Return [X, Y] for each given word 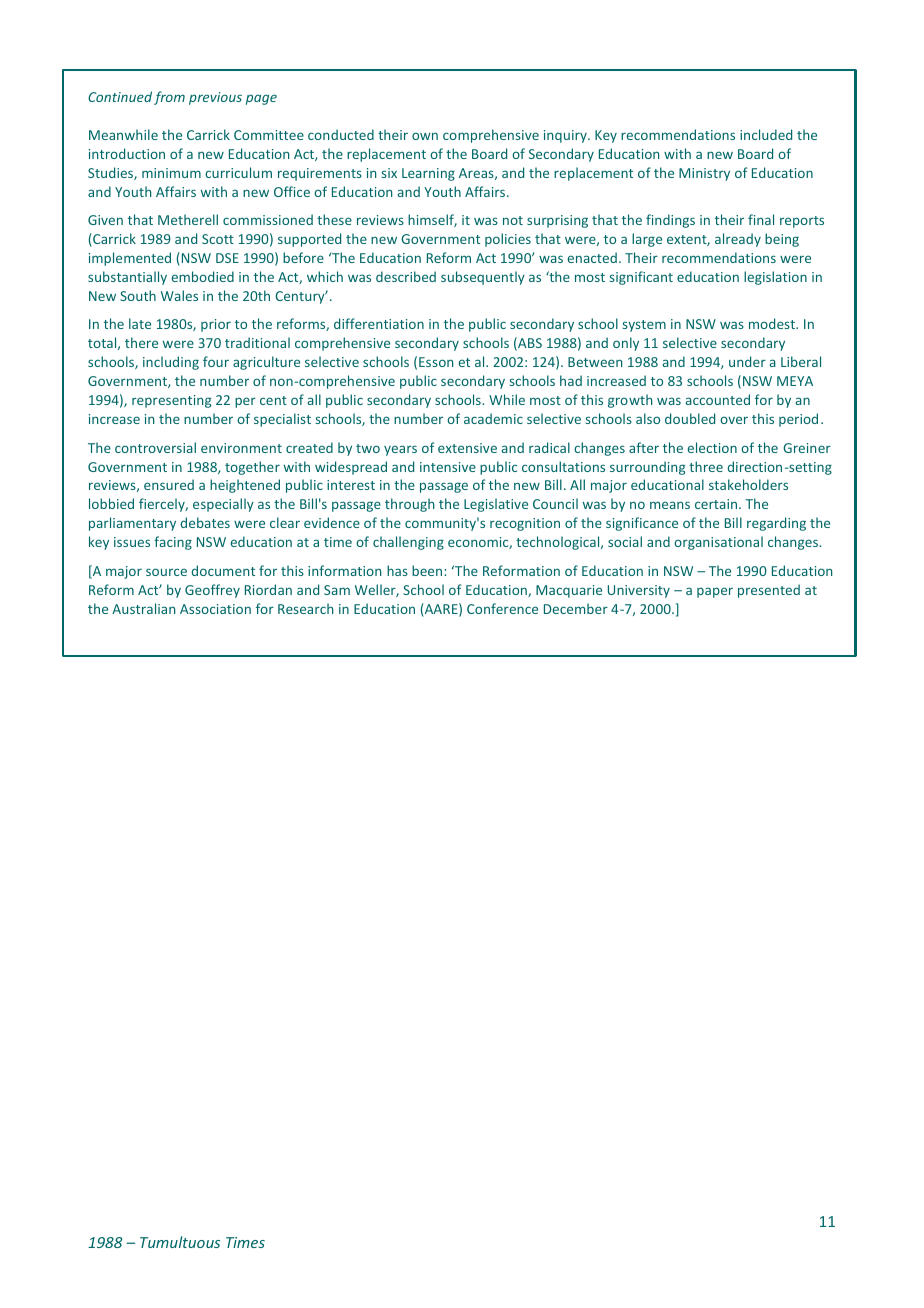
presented [769, 591]
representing [171, 401]
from [169, 98]
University [639, 591]
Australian [143, 608]
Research [305, 608]
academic [493, 418]
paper [715, 592]
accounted [718, 399]
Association [215, 609]
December [576, 608]
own [425, 136]
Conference [502, 608]
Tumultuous [180, 1242]
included [766, 134]
